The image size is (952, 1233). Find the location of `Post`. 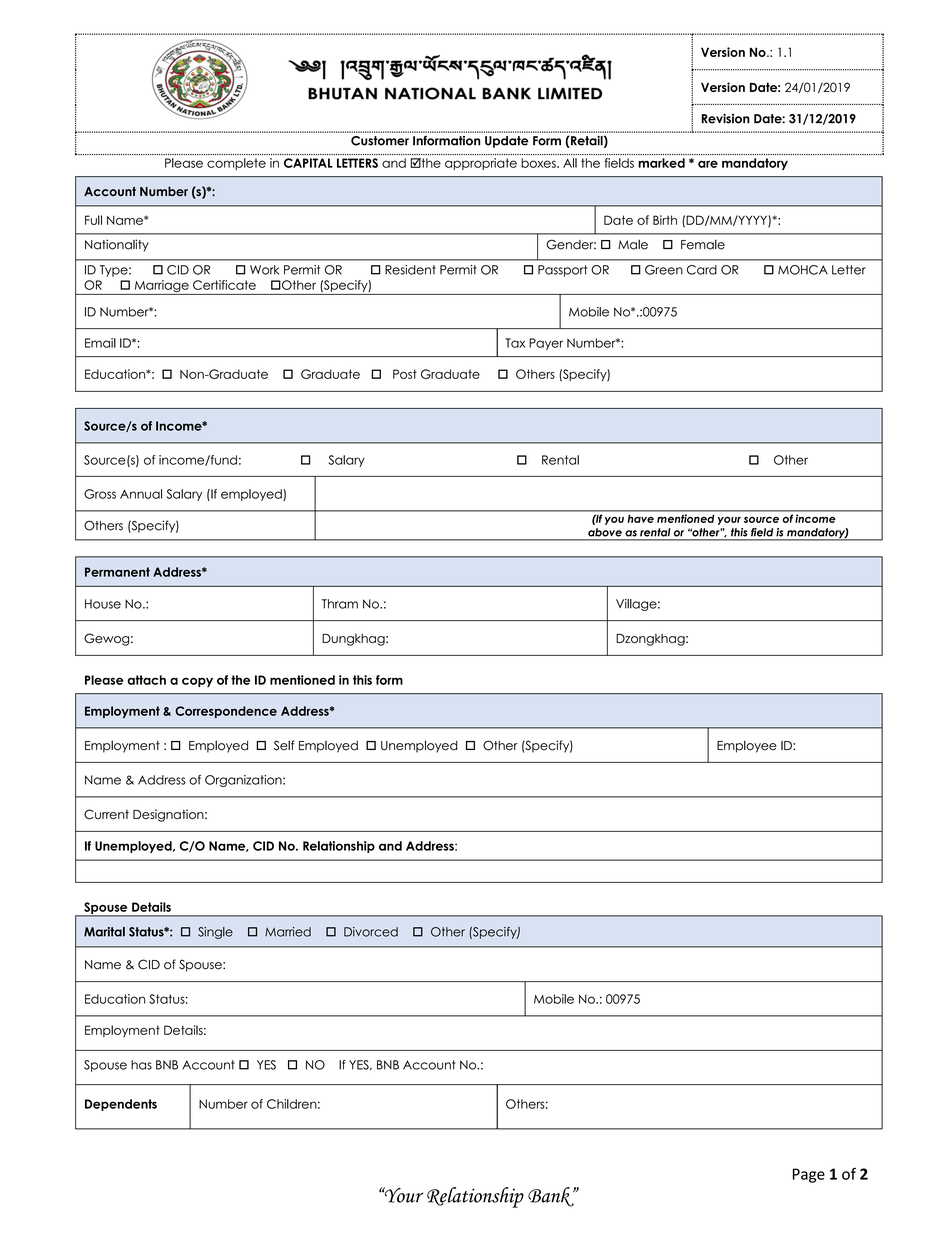

Post is located at coordinates (405, 374).
